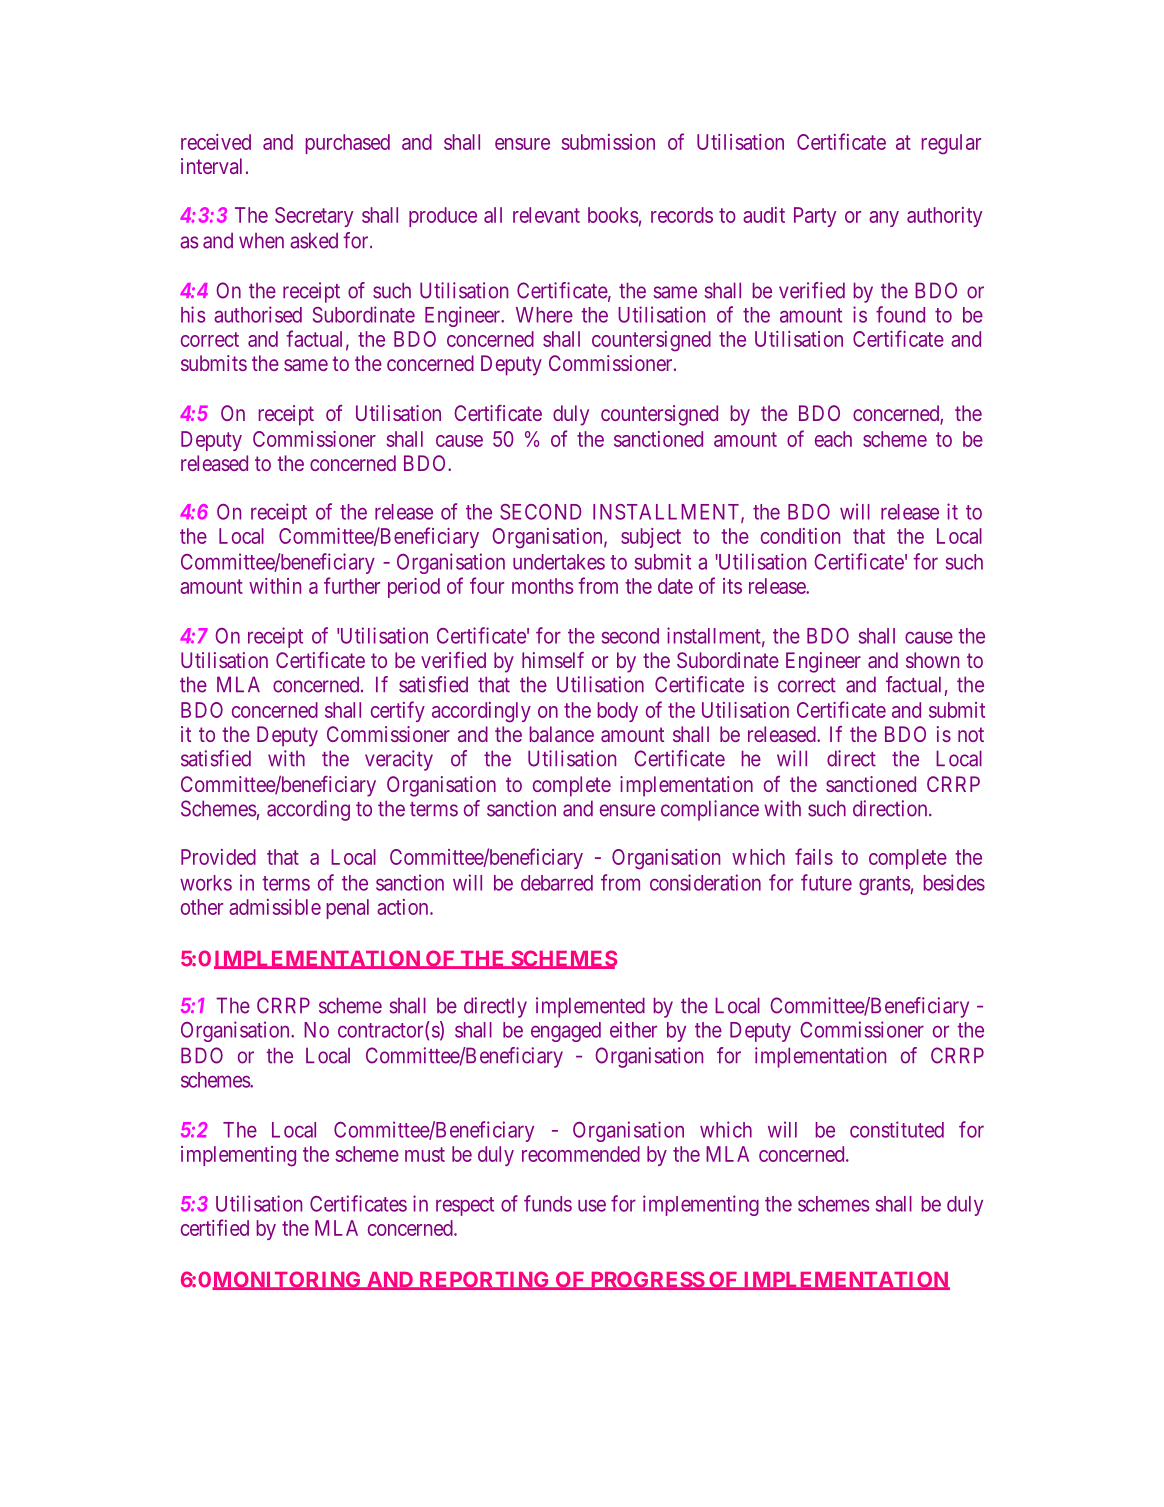 The image size is (1164, 1507). What do you see at coordinates (884, 219) in the image?
I see `any` at bounding box center [884, 219].
